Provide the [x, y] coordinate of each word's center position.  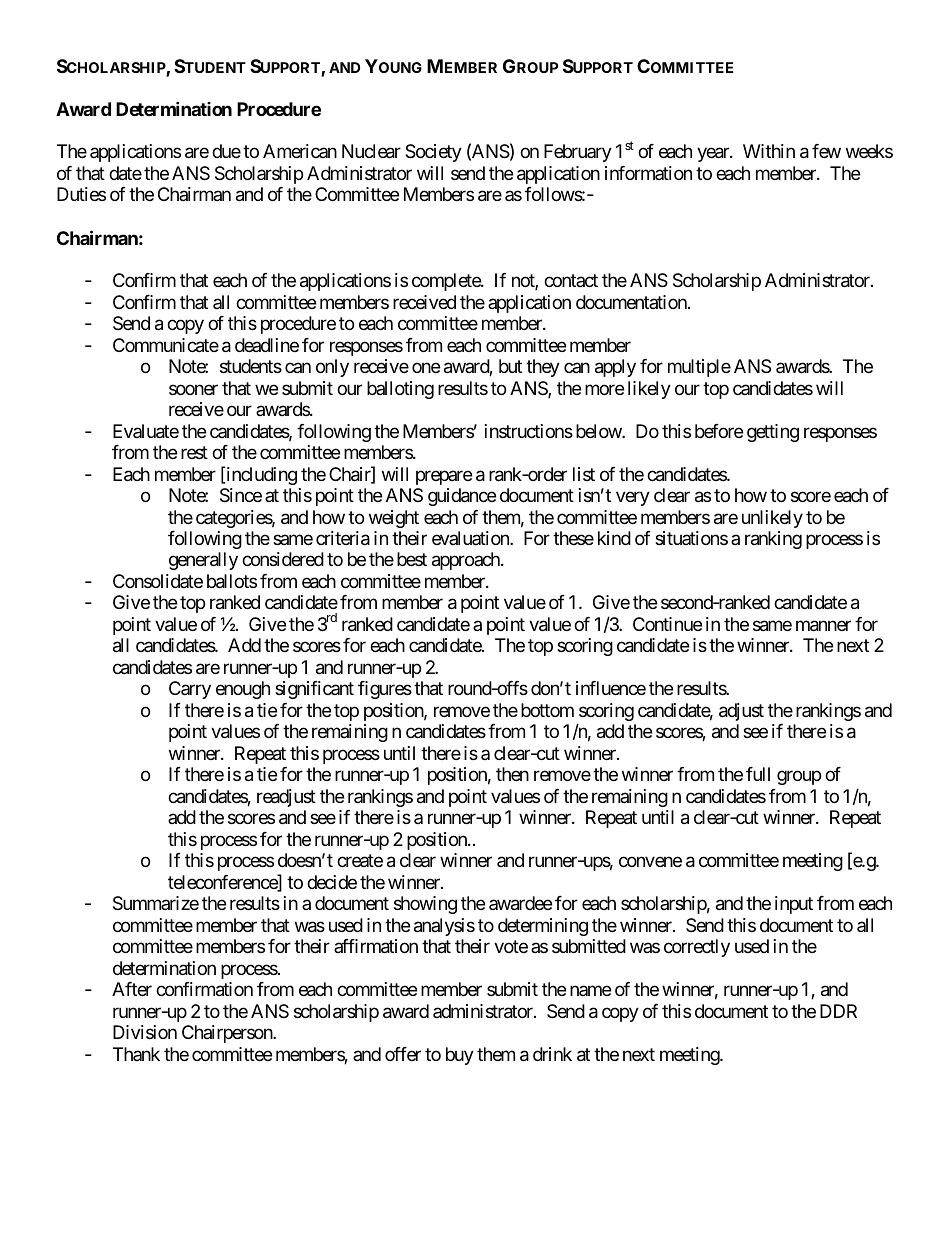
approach [467, 561]
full [758, 774]
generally [203, 561]
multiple [699, 368]
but [510, 366]
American [300, 151]
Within [769, 151]
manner [823, 626]
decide [332, 882]
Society [433, 153]
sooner [193, 389]
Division [145, 1032]
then [512, 774]
